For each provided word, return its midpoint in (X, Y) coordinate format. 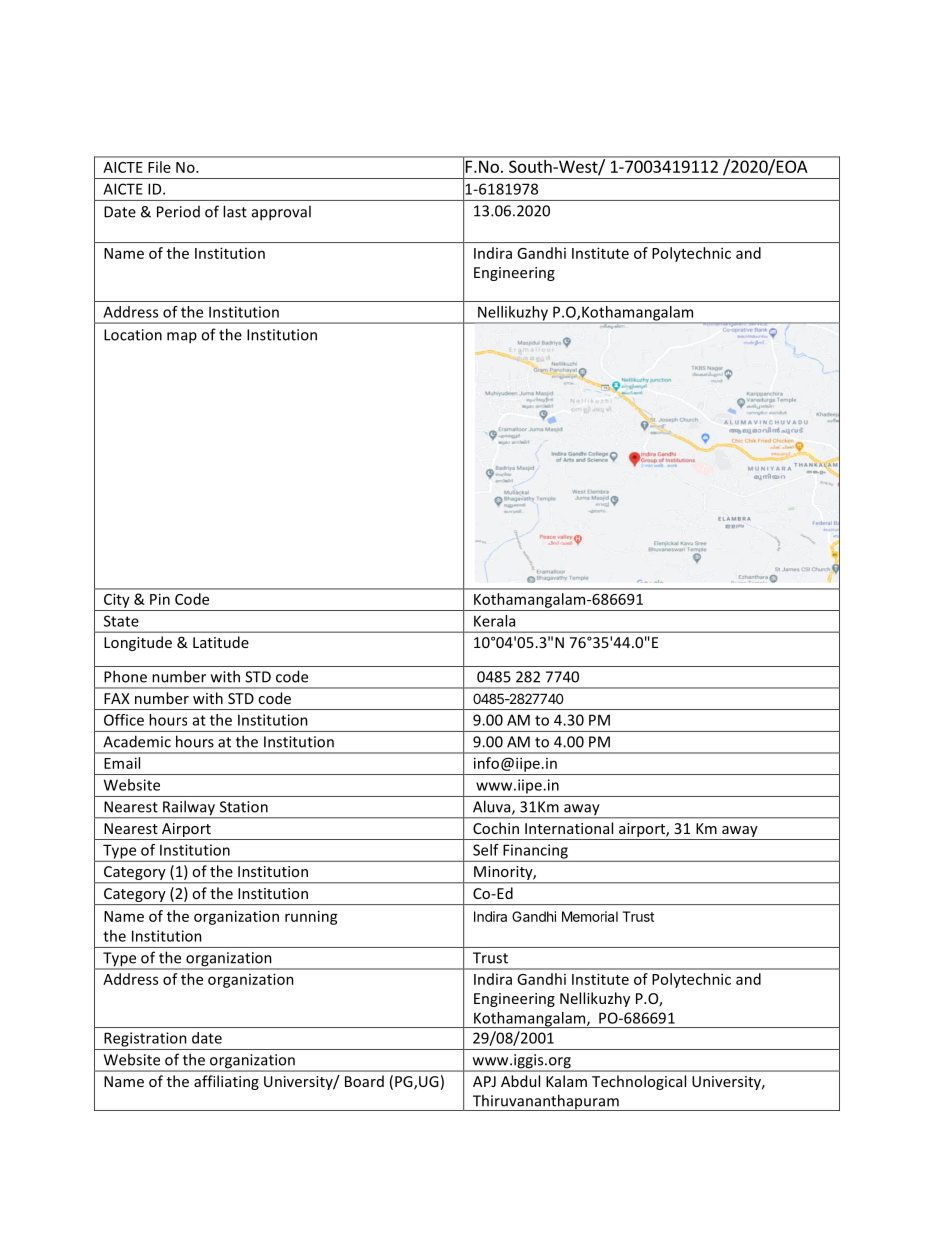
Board (364, 1081)
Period (178, 212)
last (235, 211)
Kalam (566, 1081)
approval (281, 213)
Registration (145, 1039)
